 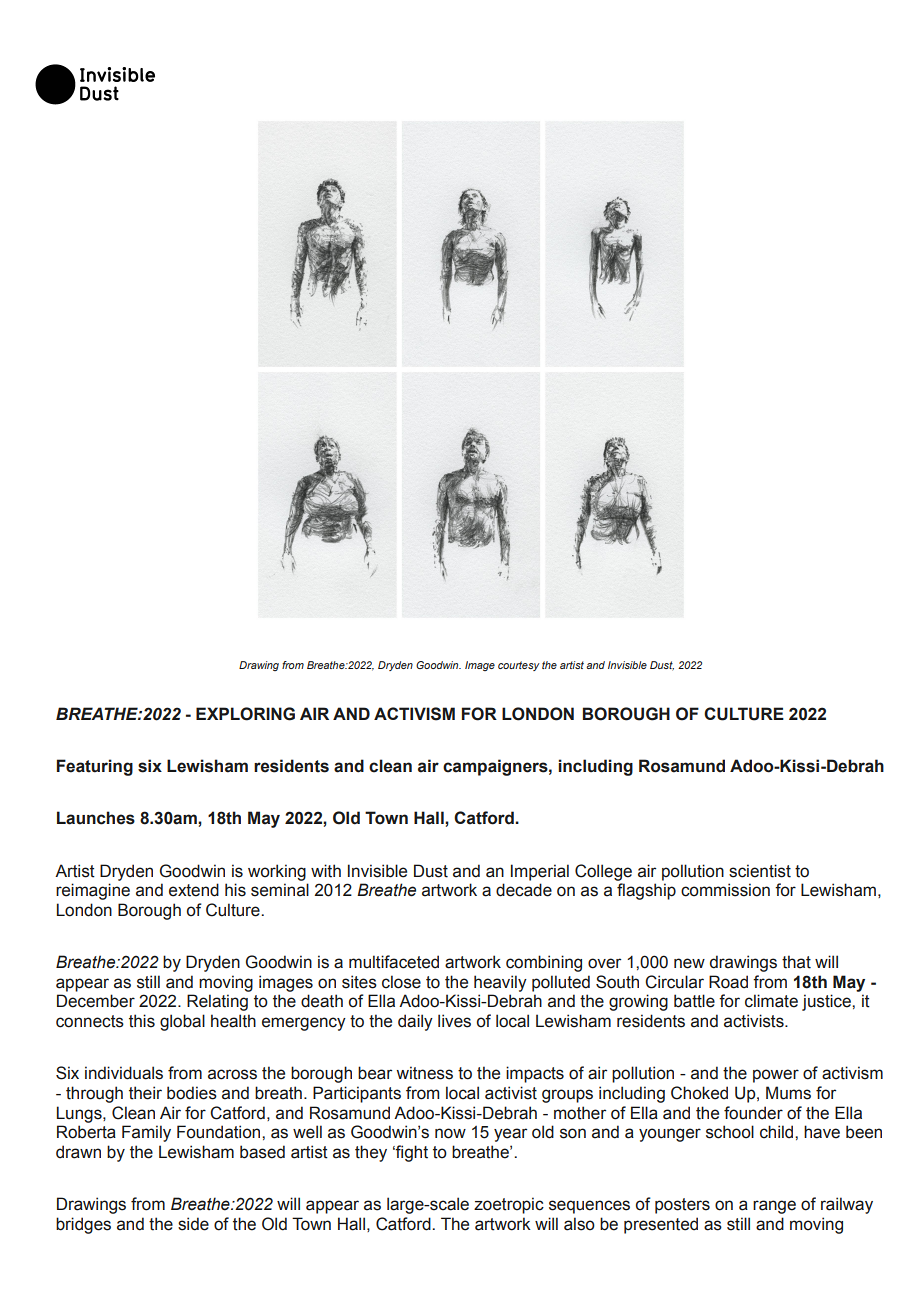 What do you see at coordinates (725, 890) in the document?
I see `commission` at bounding box center [725, 890].
